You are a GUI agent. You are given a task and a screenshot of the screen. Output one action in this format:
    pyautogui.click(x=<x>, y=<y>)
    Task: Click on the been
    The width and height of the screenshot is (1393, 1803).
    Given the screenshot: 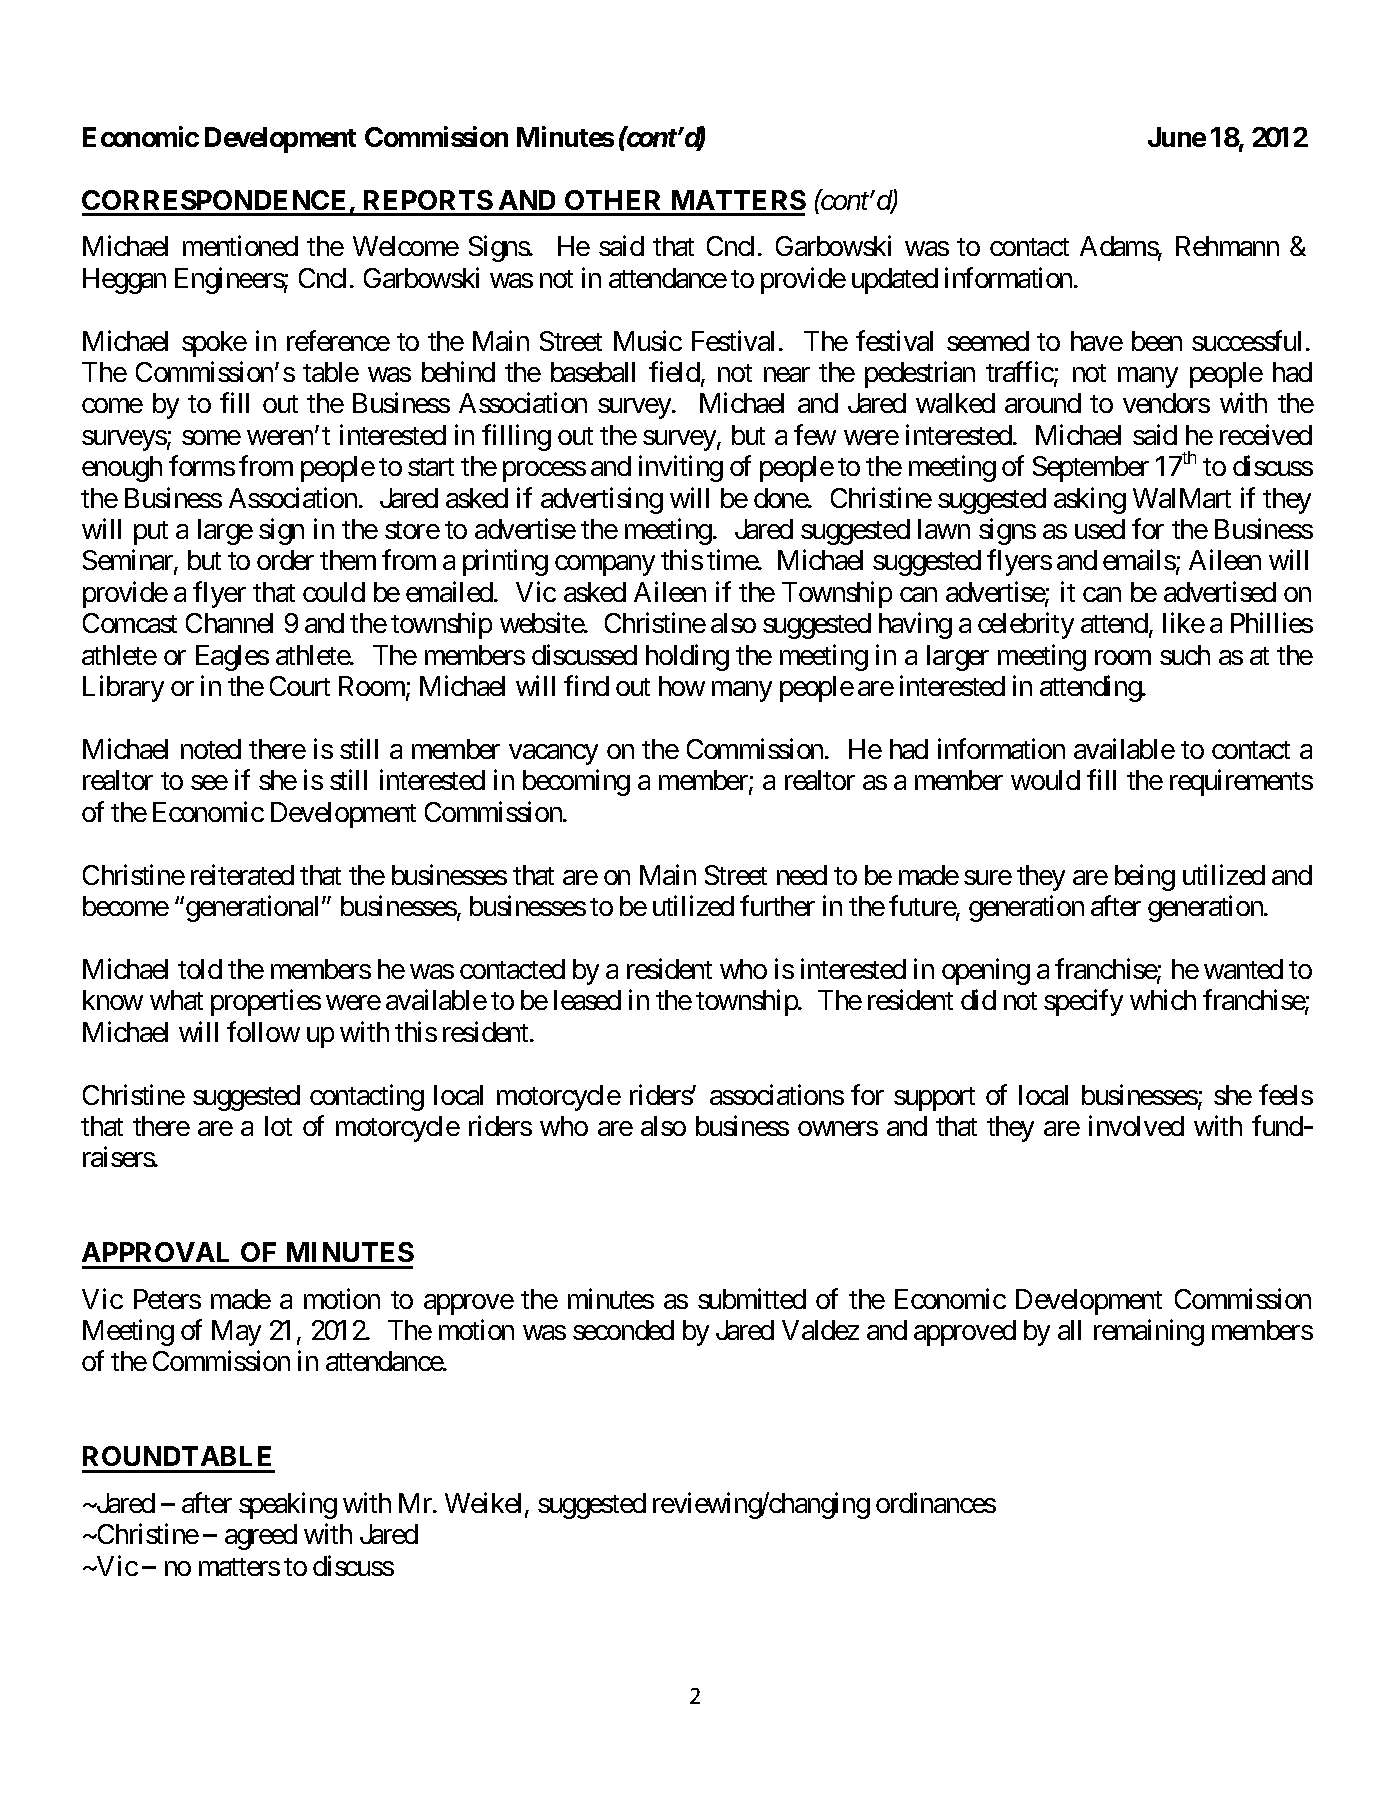 What is the action you would take?
    pyautogui.click(x=1157, y=341)
